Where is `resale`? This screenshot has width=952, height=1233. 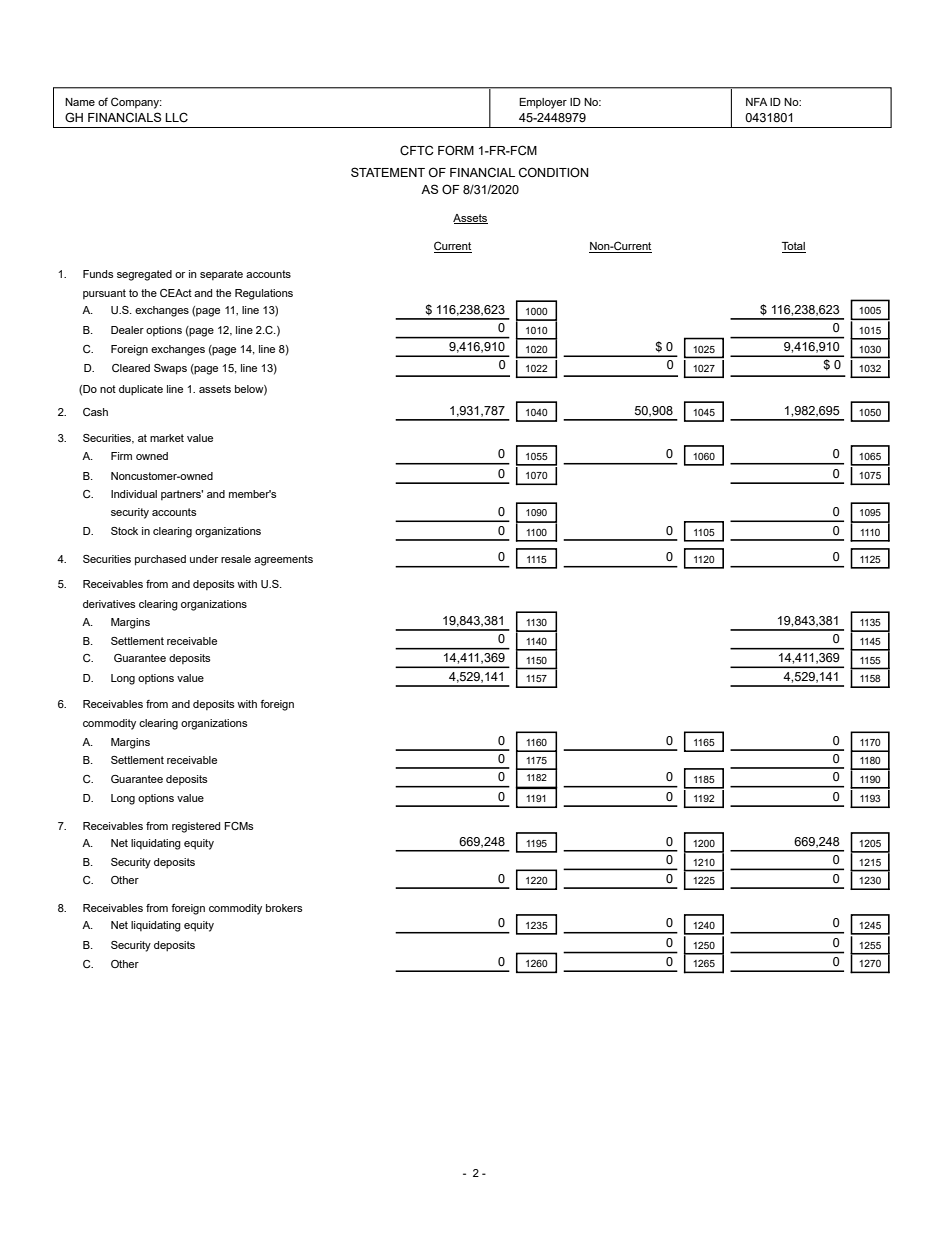 resale is located at coordinates (236, 559).
